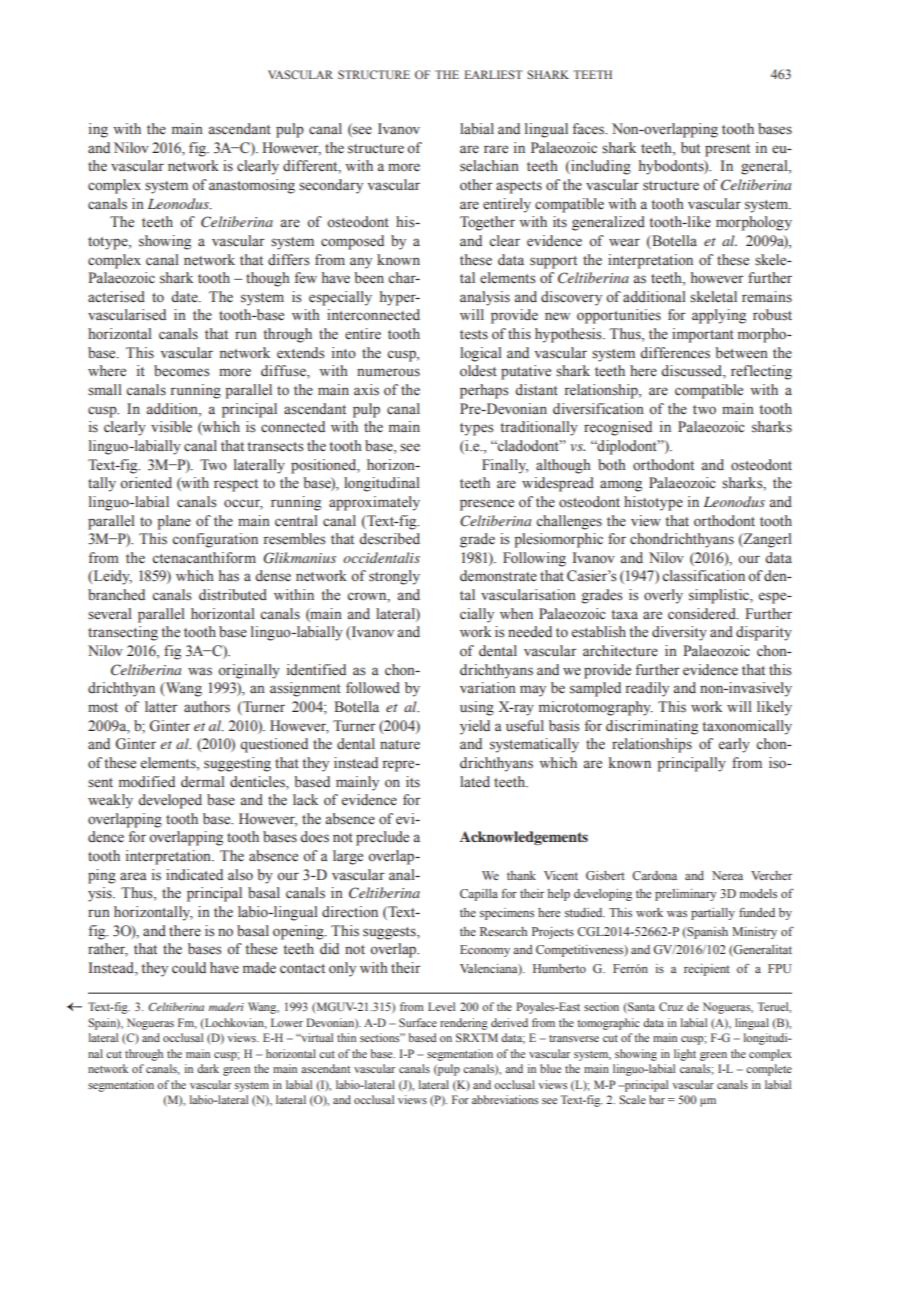 This screenshot has height=1308, width=924. I want to click on faces, so click(590, 129).
